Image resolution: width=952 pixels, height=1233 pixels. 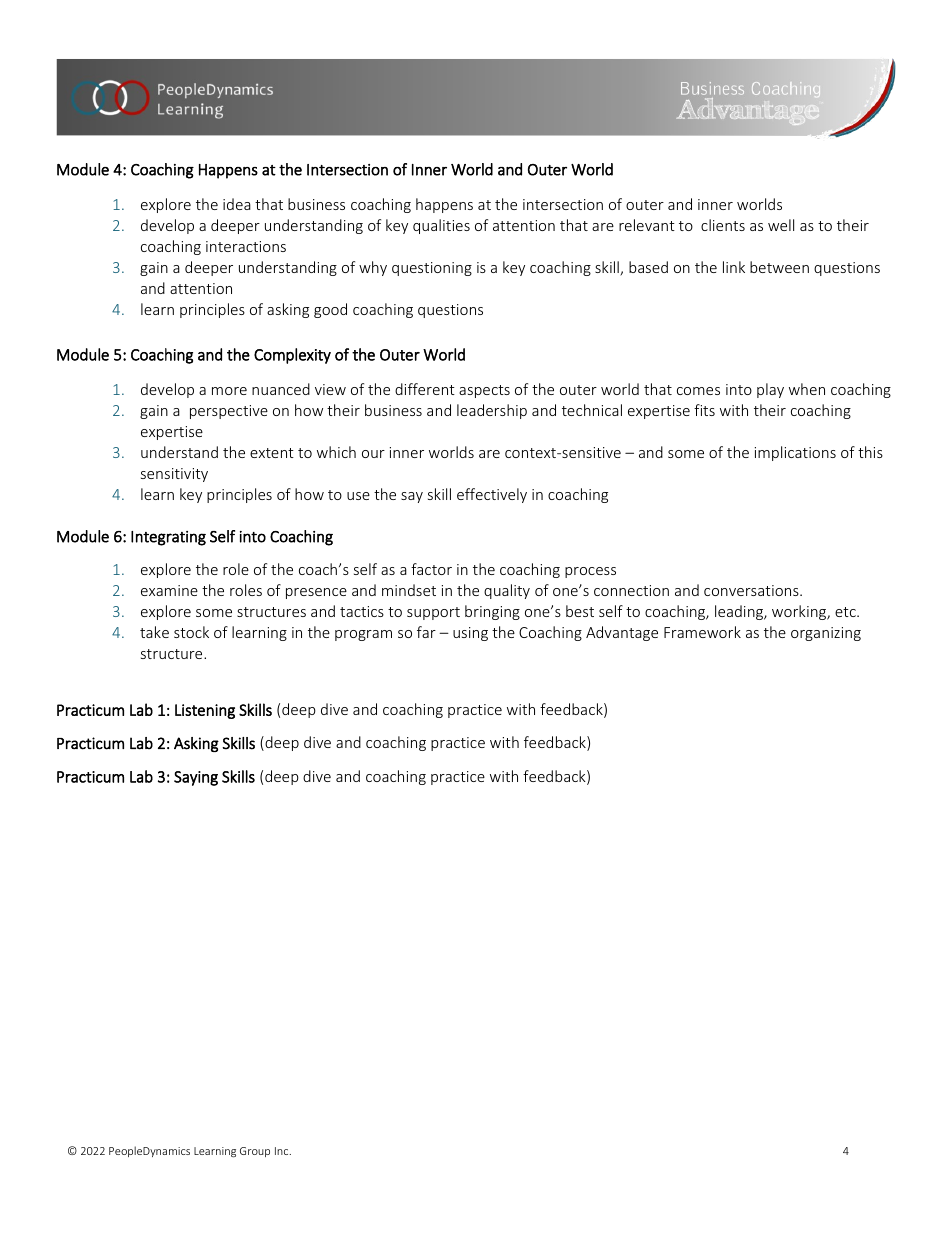 What do you see at coordinates (441, 226) in the document?
I see `qualities` at bounding box center [441, 226].
